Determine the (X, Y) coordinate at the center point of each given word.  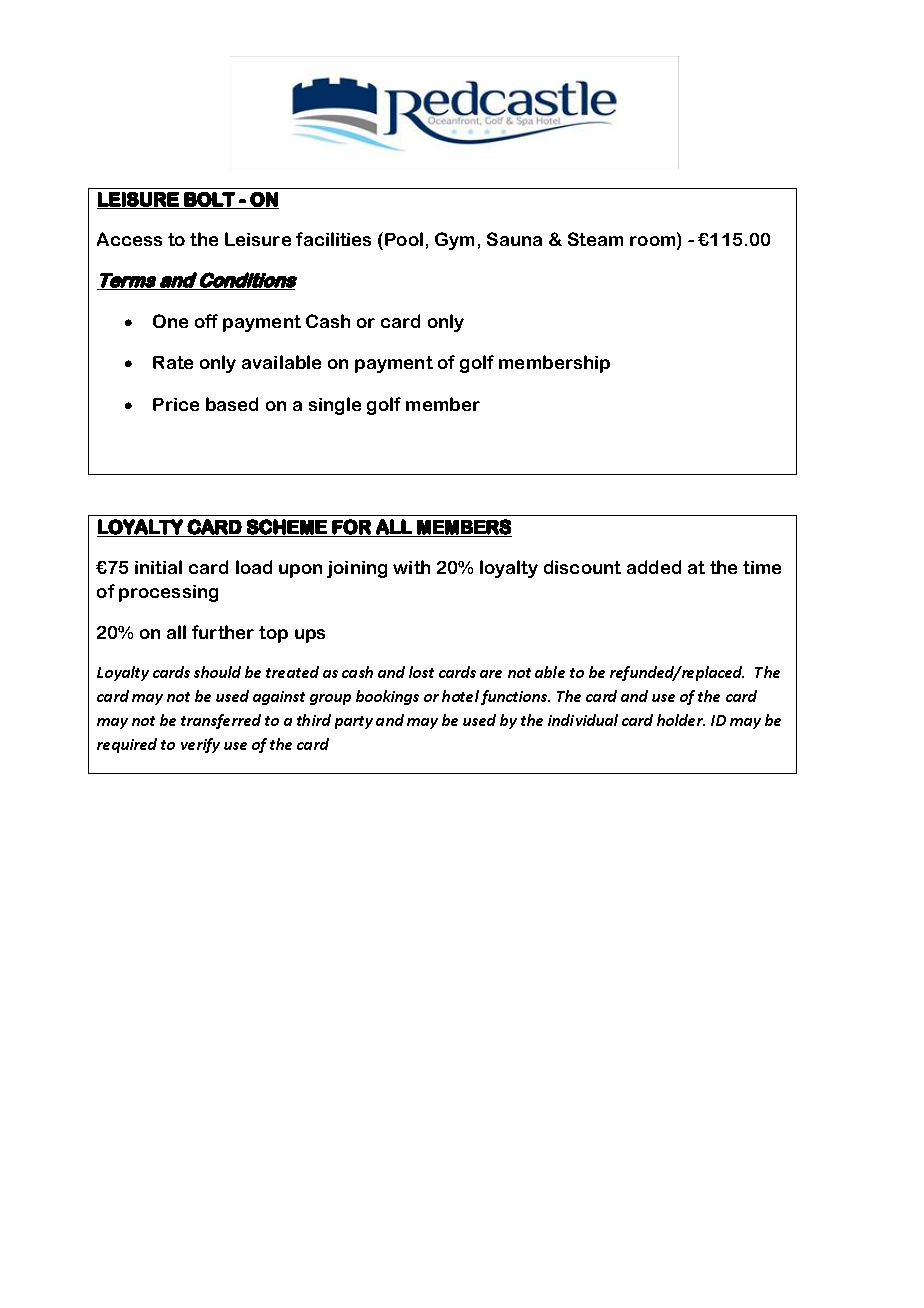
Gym (454, 241)
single (335, 406)
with (411, 567)
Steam (595, 239)
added (654, 567)
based (232, 404)
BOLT (210, 200)
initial (158, 567)
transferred (221, 721)
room (654, 242)
